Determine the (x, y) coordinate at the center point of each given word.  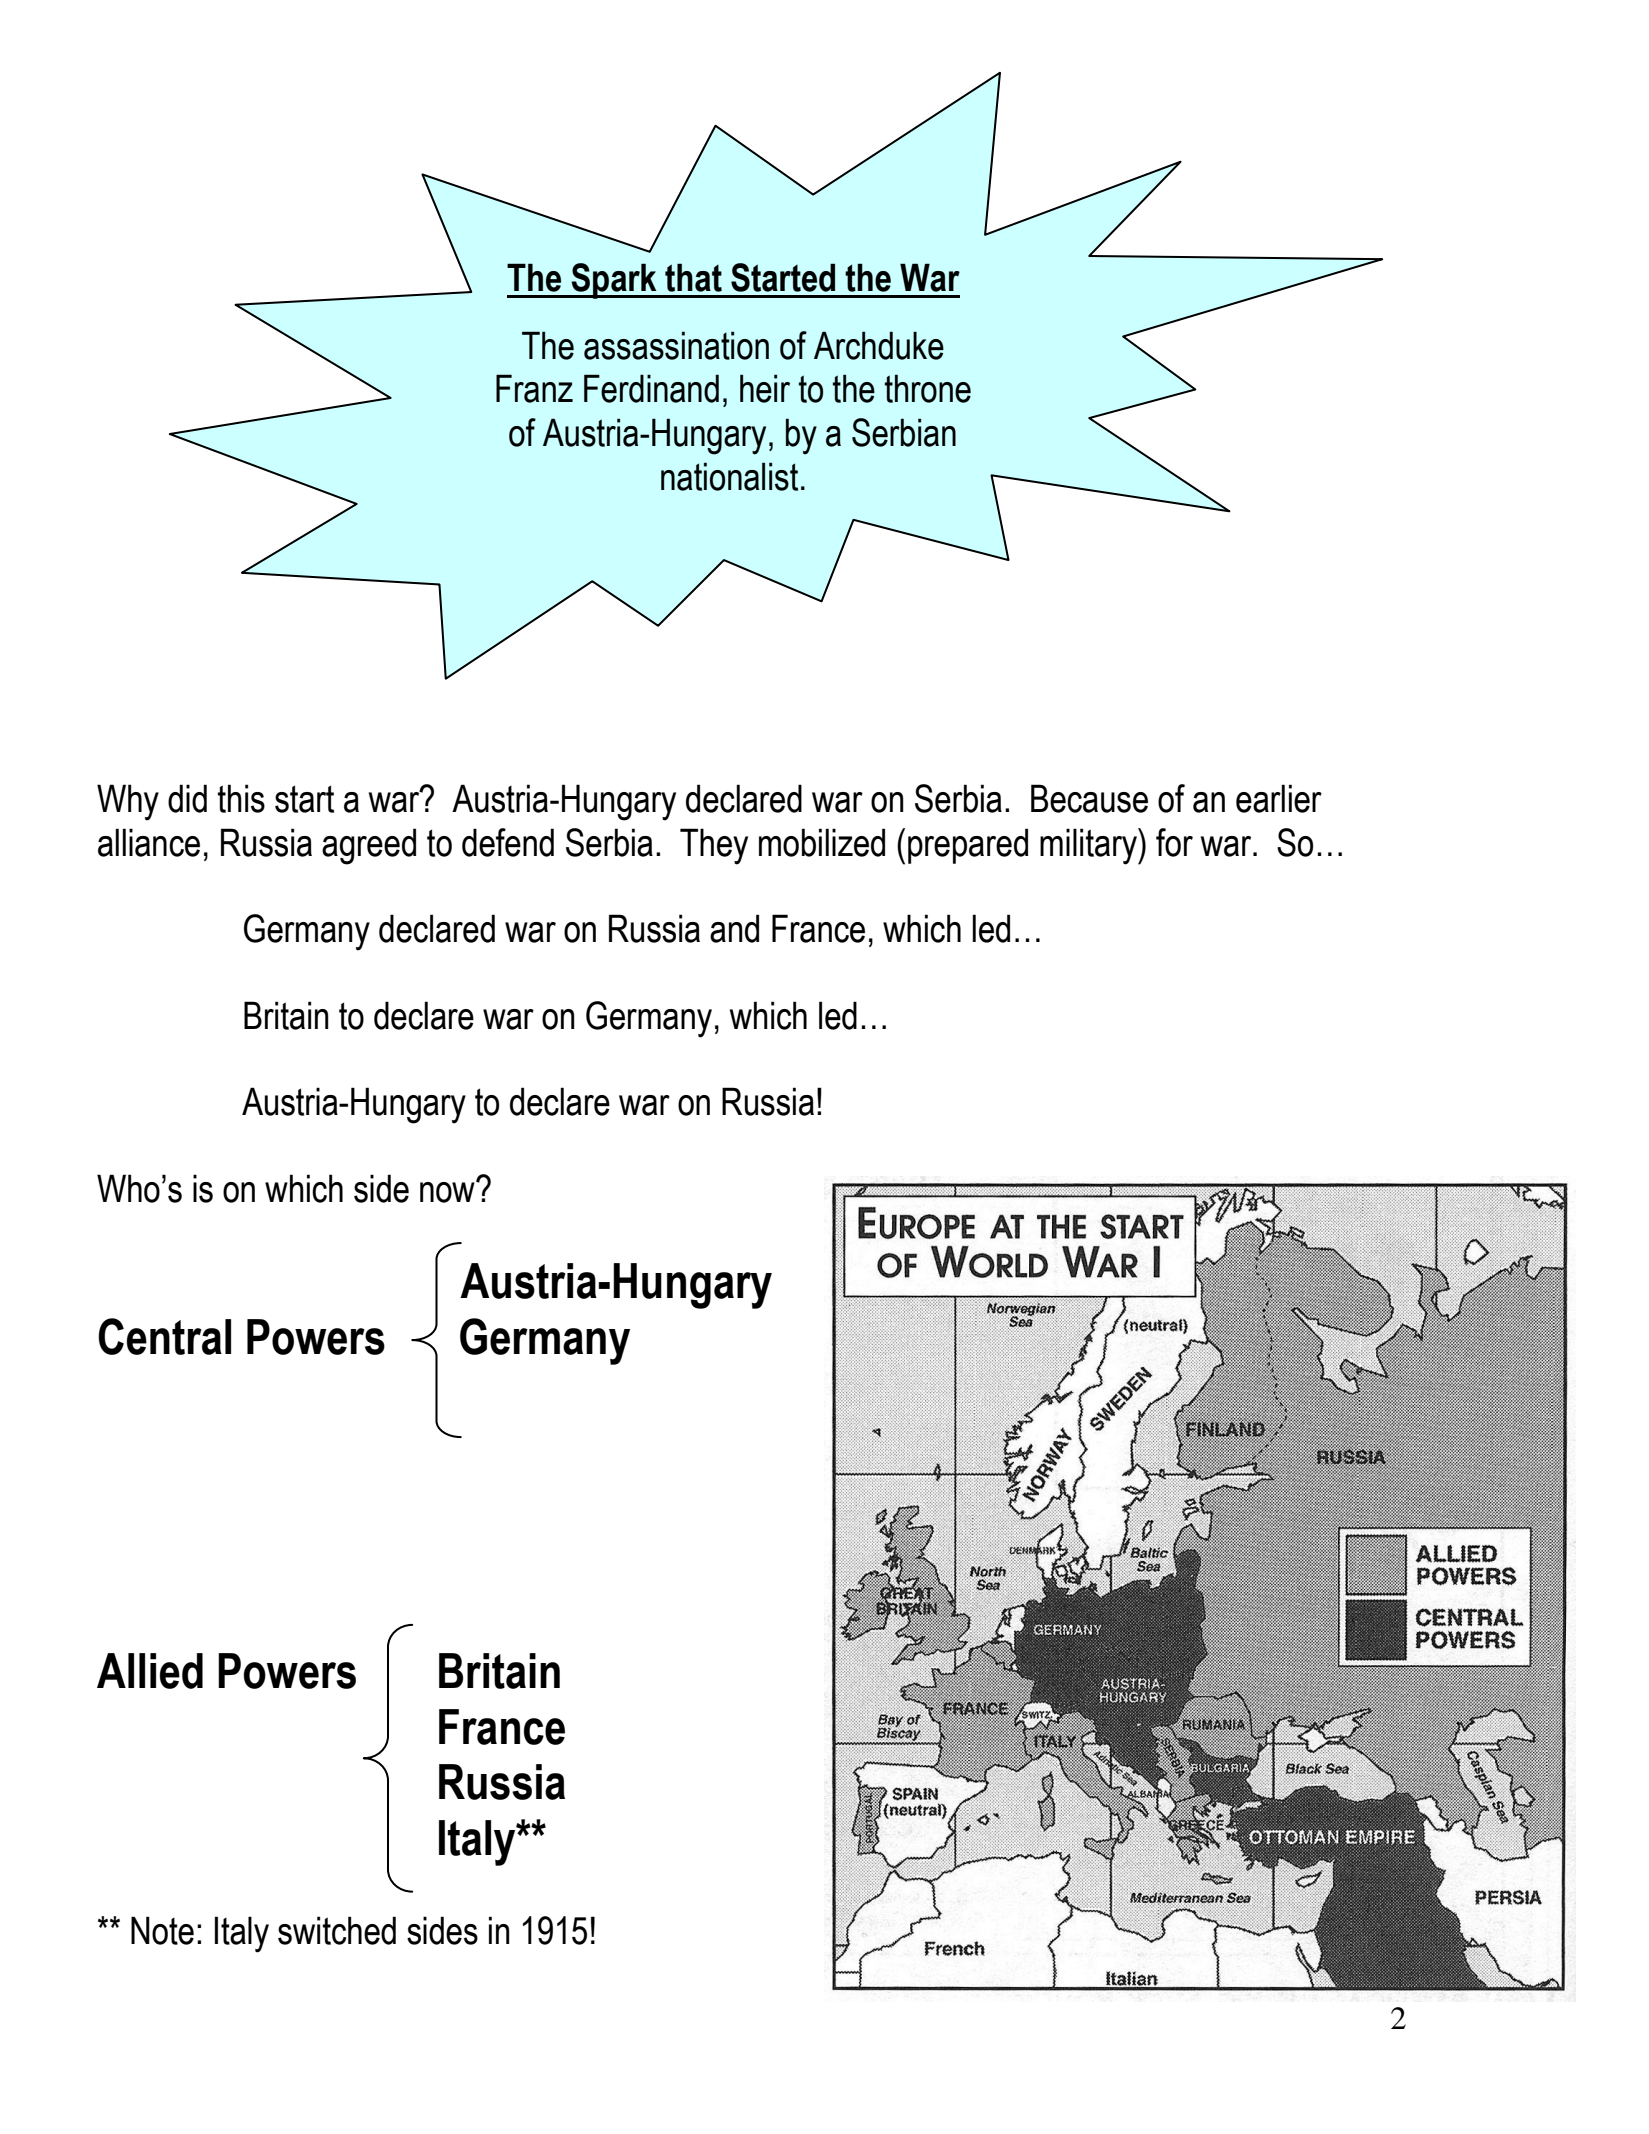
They (714, 846)
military (1089, 846)
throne (928, 388)
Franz (534, 388)
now (448, 1191)
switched (337, 1930)
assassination (676, 345)
